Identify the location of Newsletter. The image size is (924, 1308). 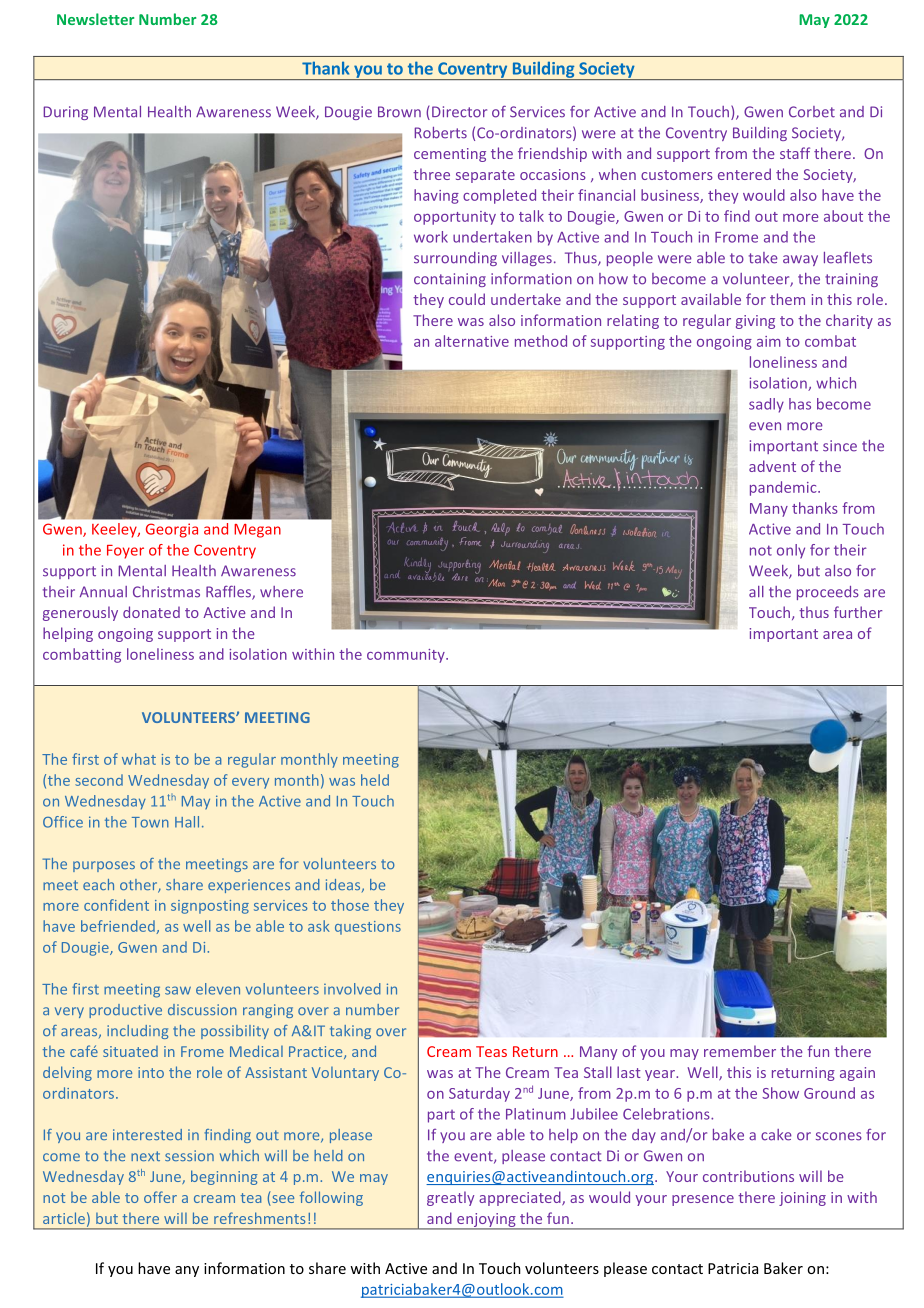
(95, 19).
